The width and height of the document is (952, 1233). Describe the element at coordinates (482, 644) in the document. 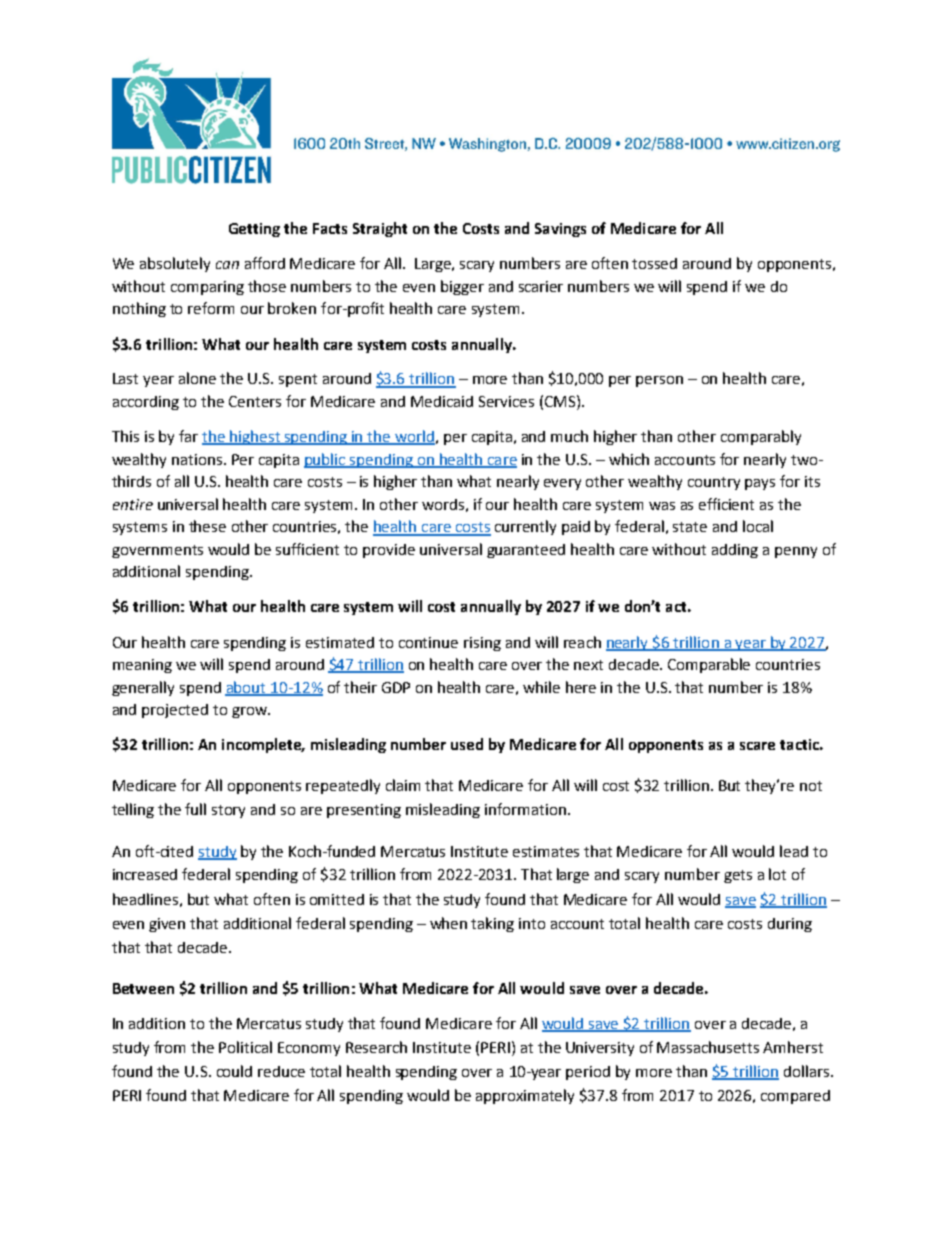

I see `rising` at that location.
